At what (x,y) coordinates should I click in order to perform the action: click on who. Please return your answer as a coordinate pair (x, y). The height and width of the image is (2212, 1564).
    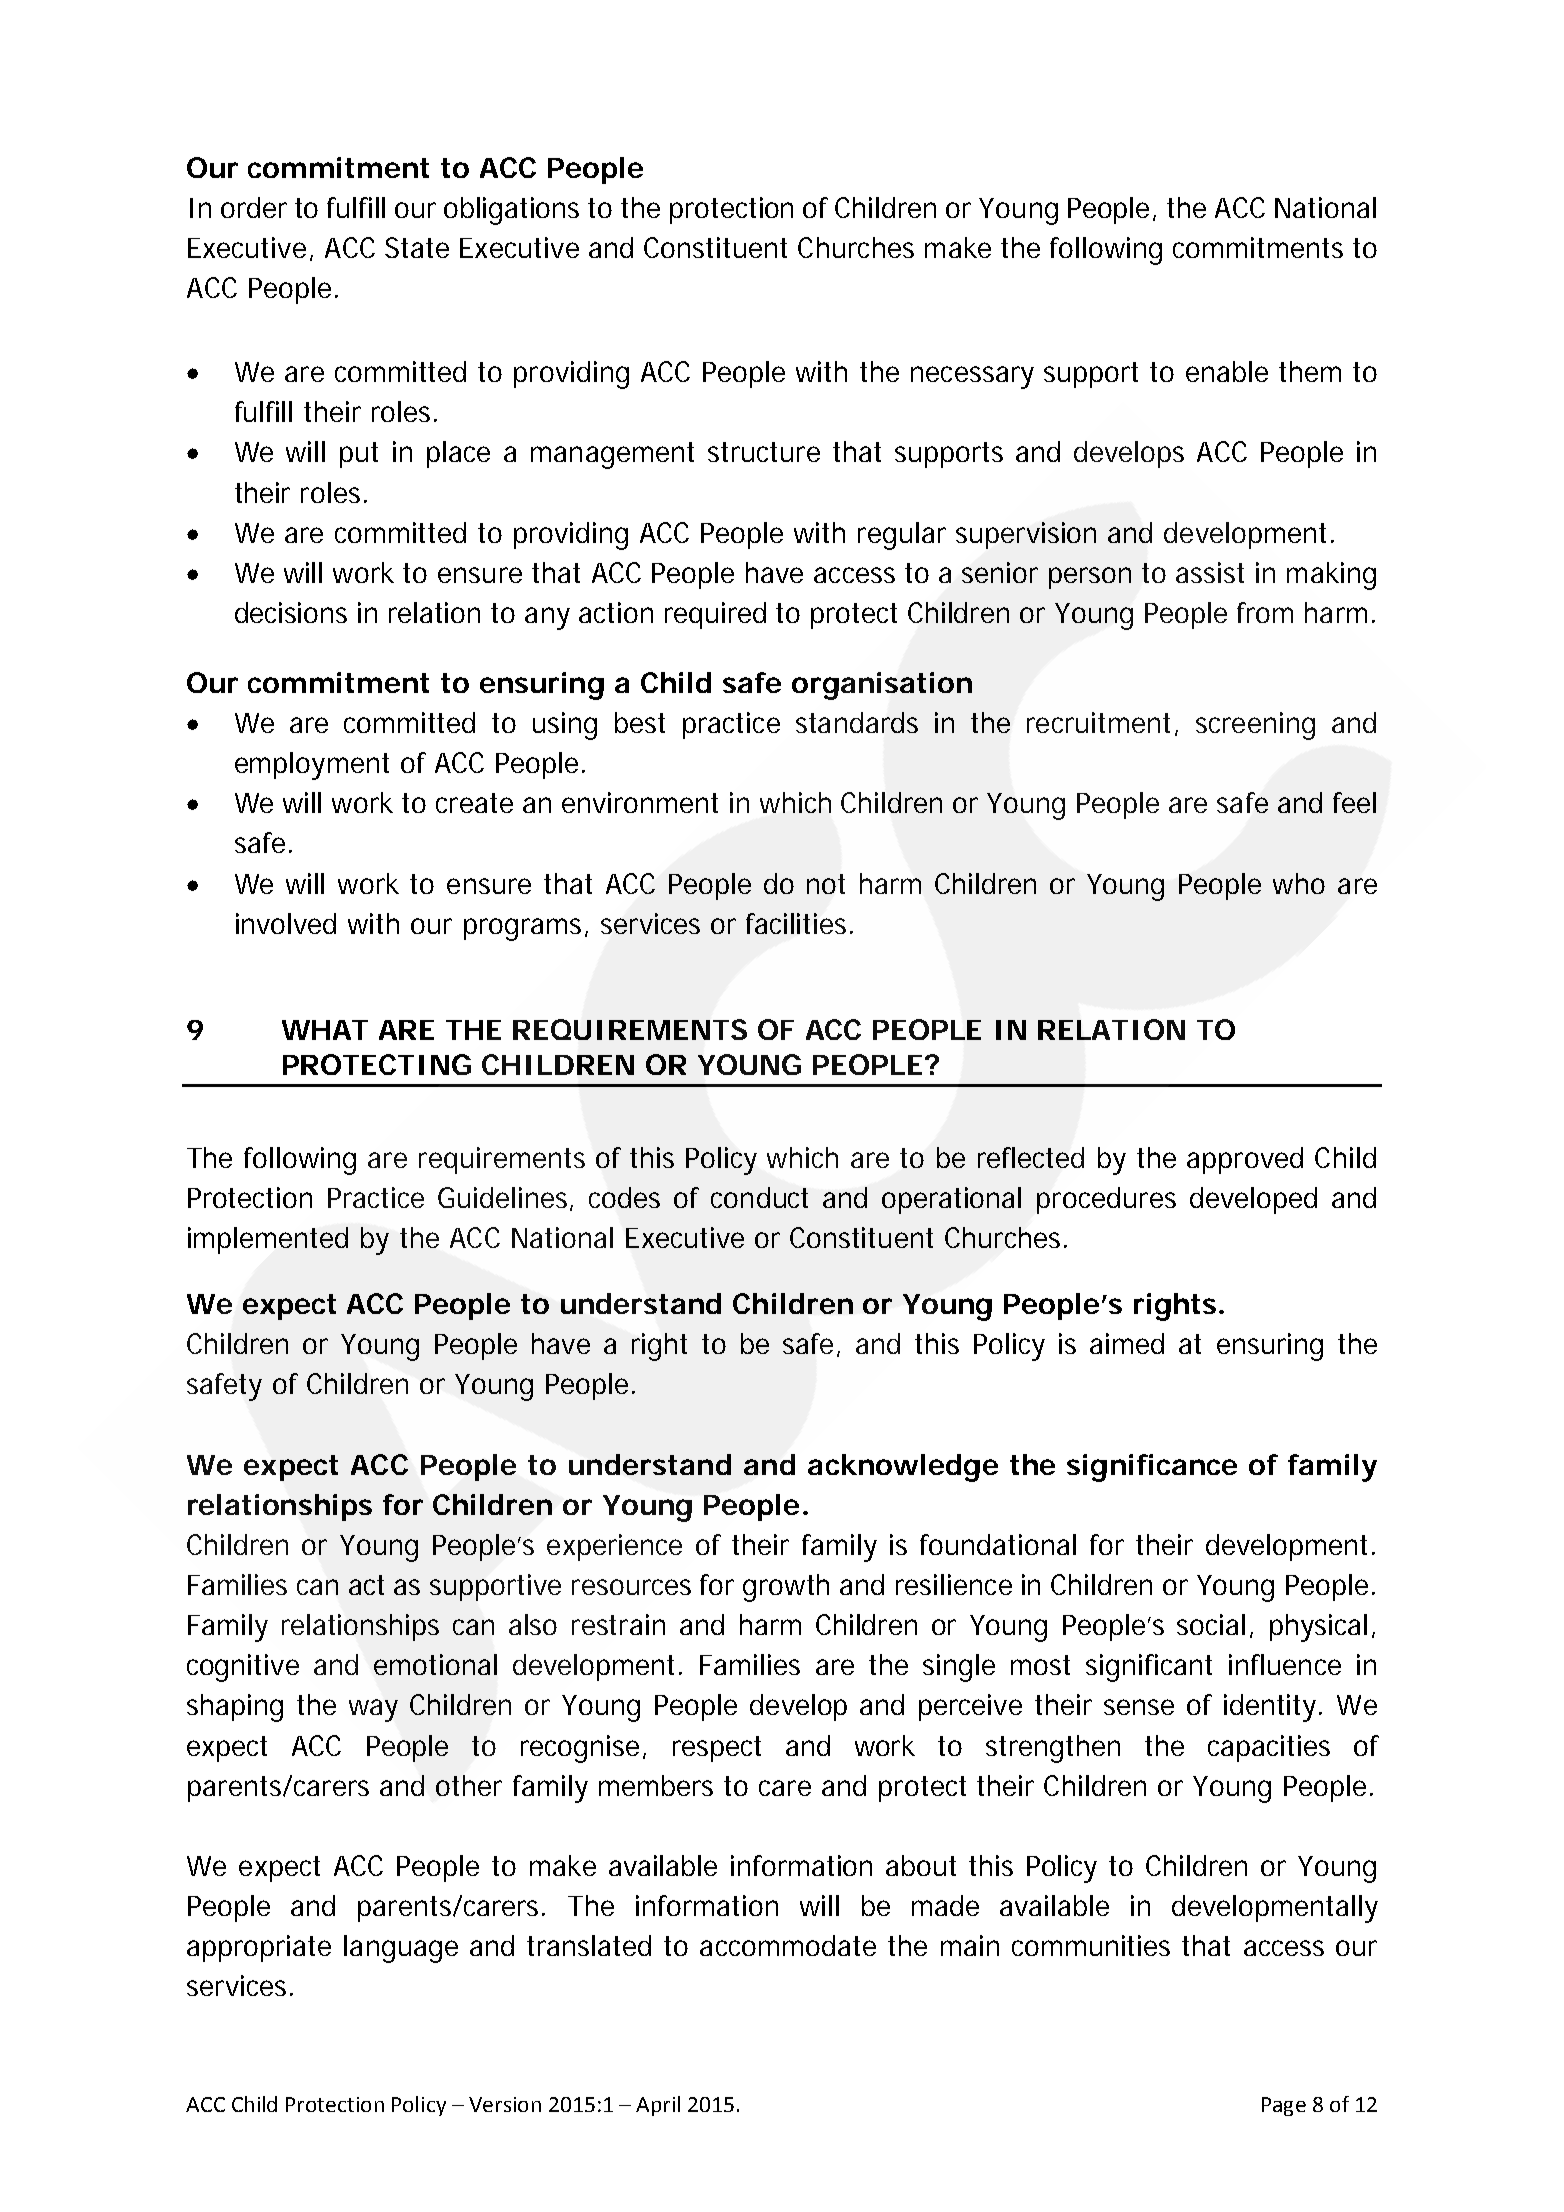
    Looking at the image, I should click on (1299, 883).
